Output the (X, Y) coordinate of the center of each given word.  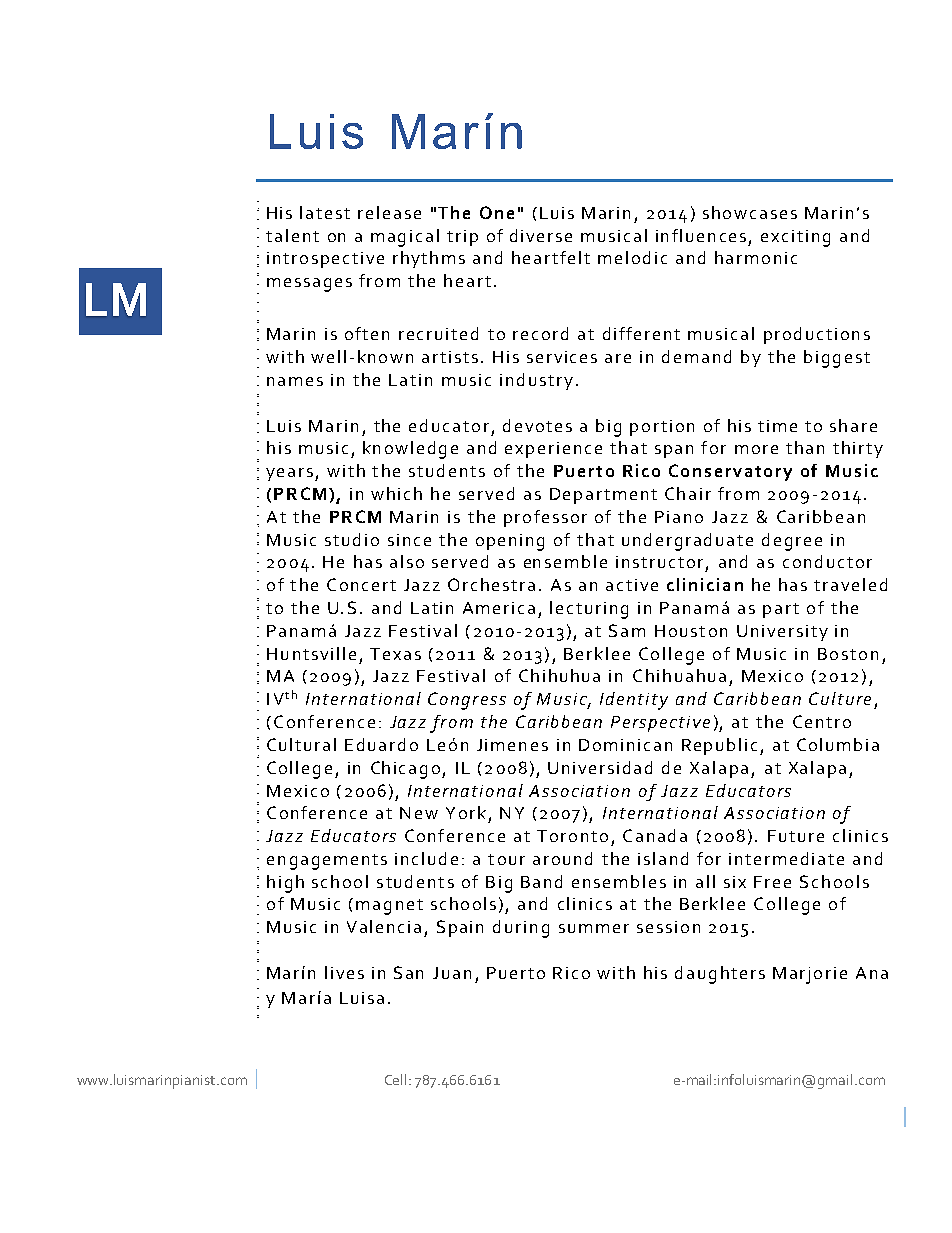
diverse (541, 235)
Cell (395, 1079)
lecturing (589, 610)
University (782, 633)
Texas (395, 654)
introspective (325, 260)
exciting (795, 238)
